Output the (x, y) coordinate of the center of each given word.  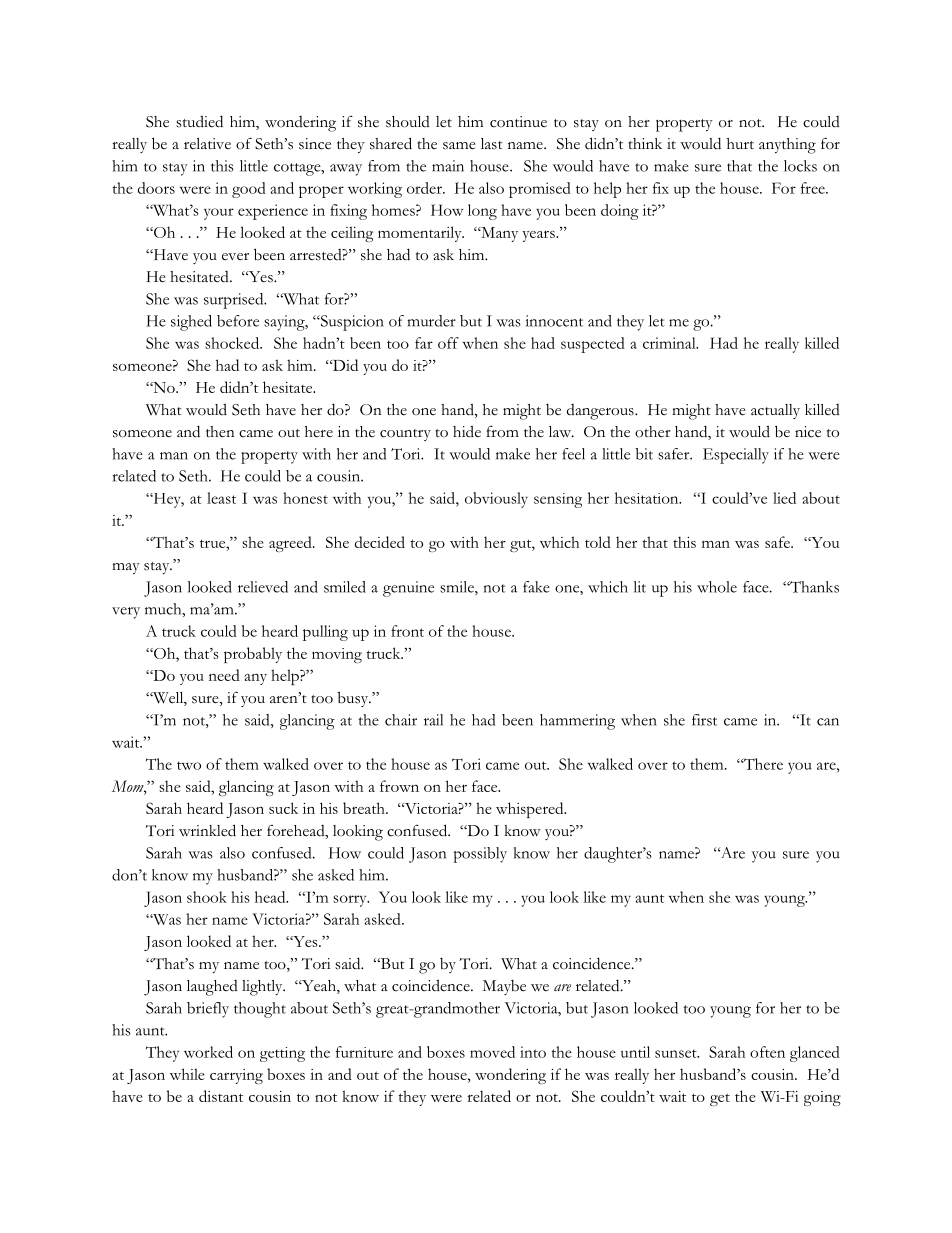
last (492, 144)
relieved (263, 587)
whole (717, 587)
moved (492, 1052)
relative (207, 143)
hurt (740, 143)
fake (536, 587)
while (187, 1074)
